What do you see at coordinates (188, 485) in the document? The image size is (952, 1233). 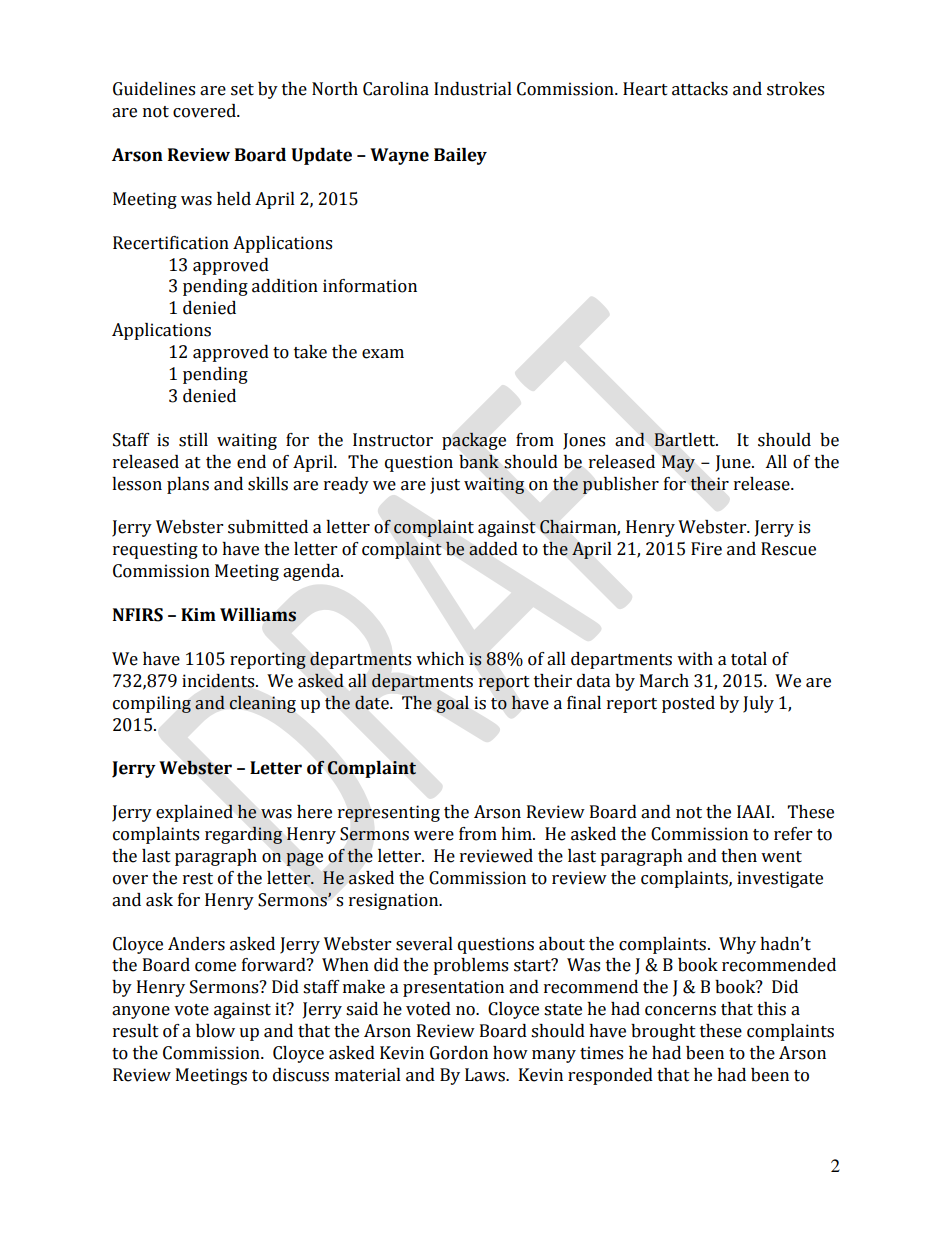 I see `plans` at bounding box center [188, 485].
